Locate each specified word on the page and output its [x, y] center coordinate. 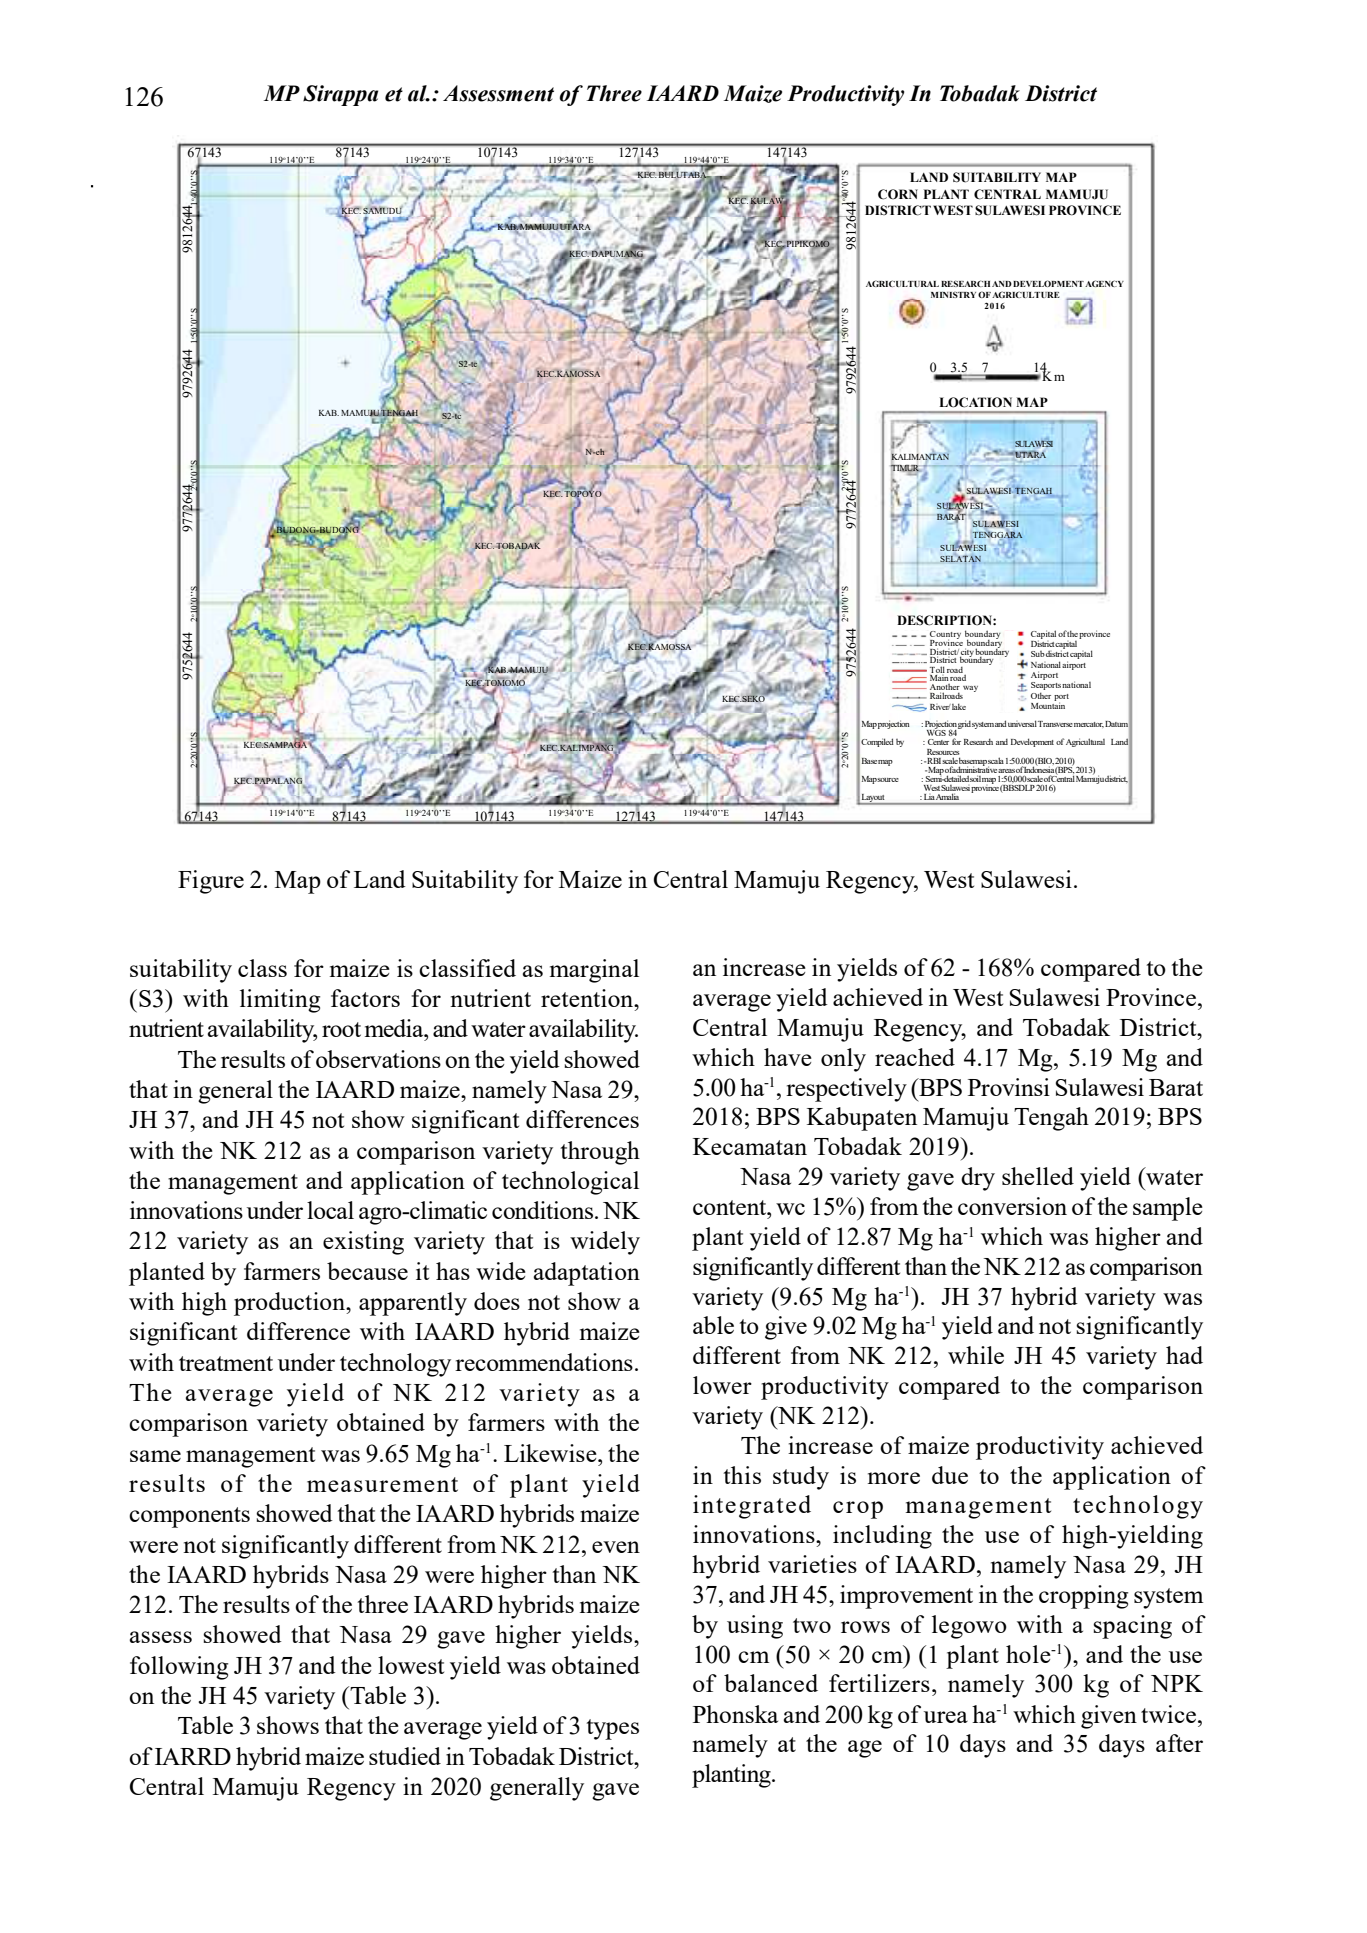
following [179, 1668]
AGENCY [1104, 283]
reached [915, 1057]
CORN [898, 194]
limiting [280, 1001]
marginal [594, 971]
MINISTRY [953, 295]
